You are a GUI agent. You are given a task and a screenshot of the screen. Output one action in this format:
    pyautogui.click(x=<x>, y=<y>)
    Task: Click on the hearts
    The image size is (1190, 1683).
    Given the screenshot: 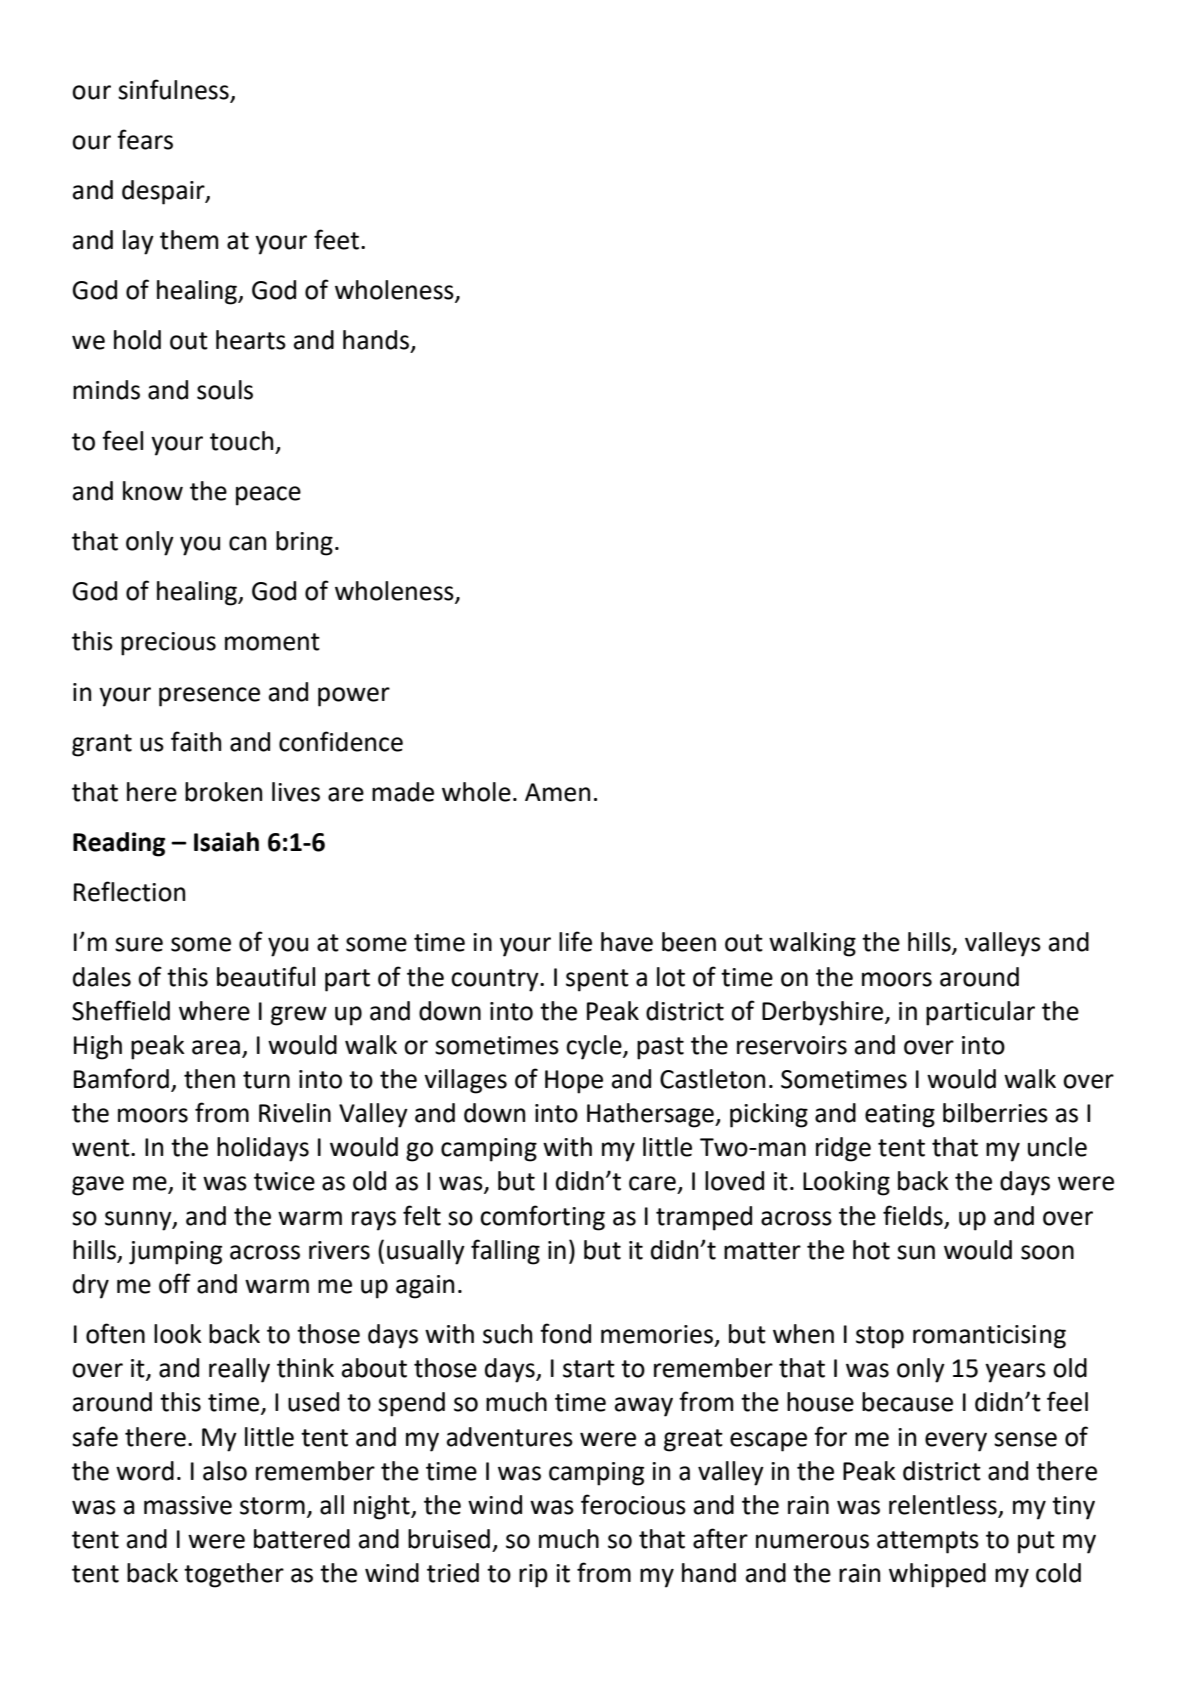 What is the action you would take?
    pyautogui.click(x=251, y=340)
